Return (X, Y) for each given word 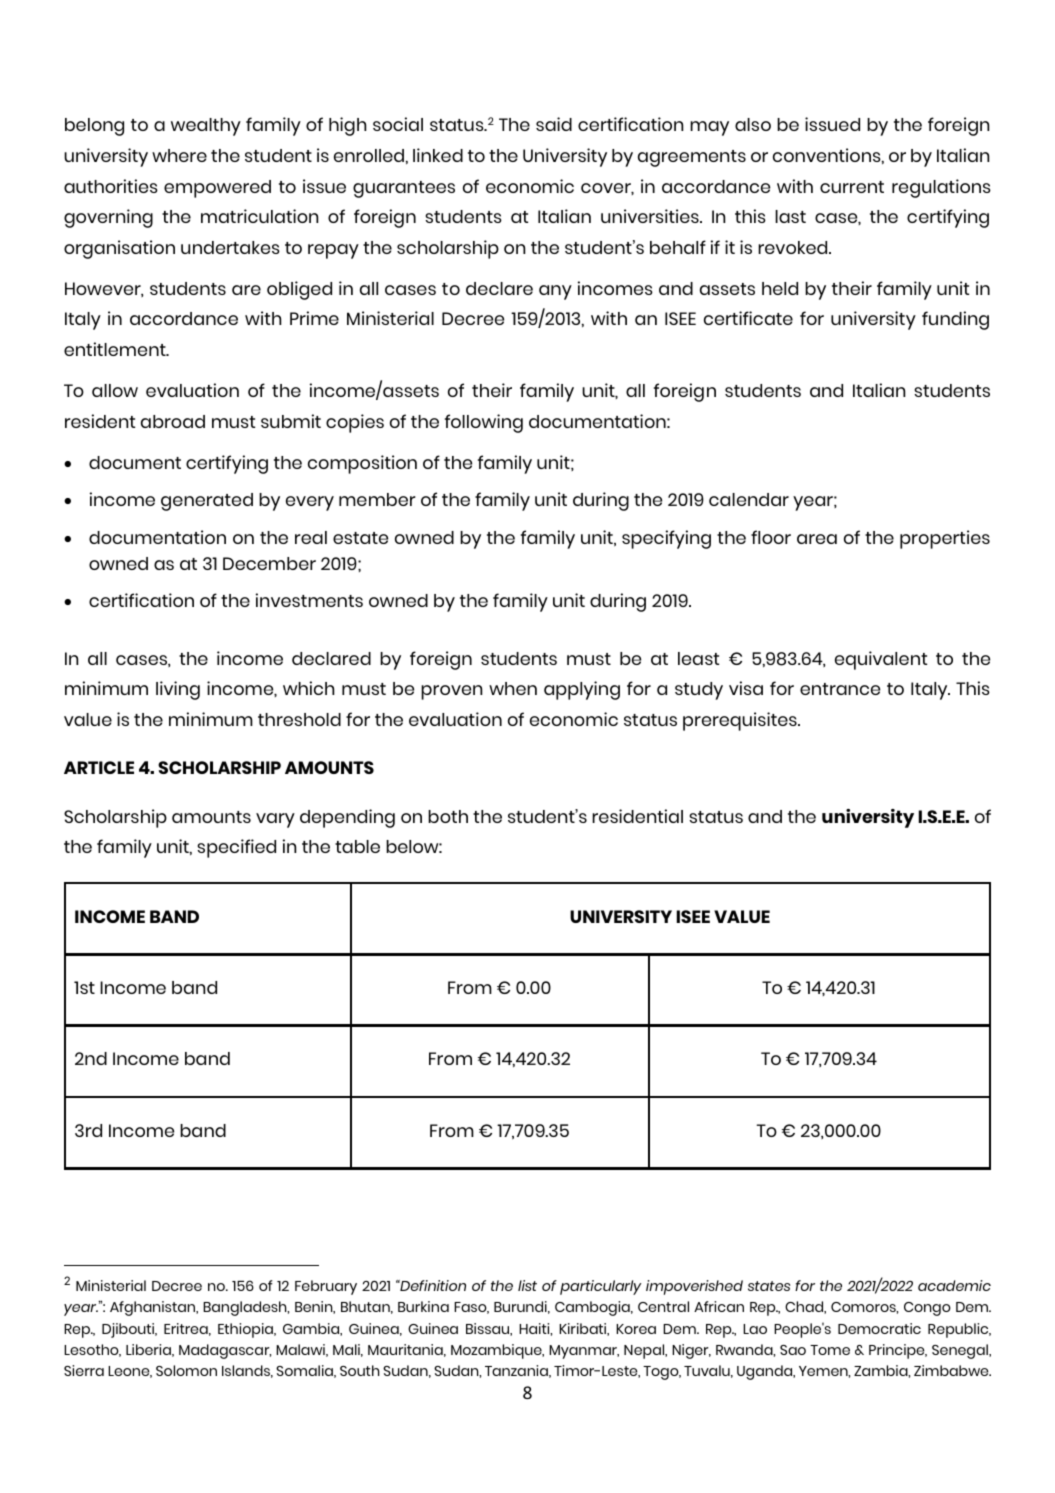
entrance (840, 689)
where (179, 155)
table (357, 846)
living (178, 690)
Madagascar (225, 1351)
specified (236, 848)
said (554, 124)
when (513, 688)
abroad (173, 421)
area (817, 539)
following (484, 423)
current (852, 187)
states (769, 1286)
